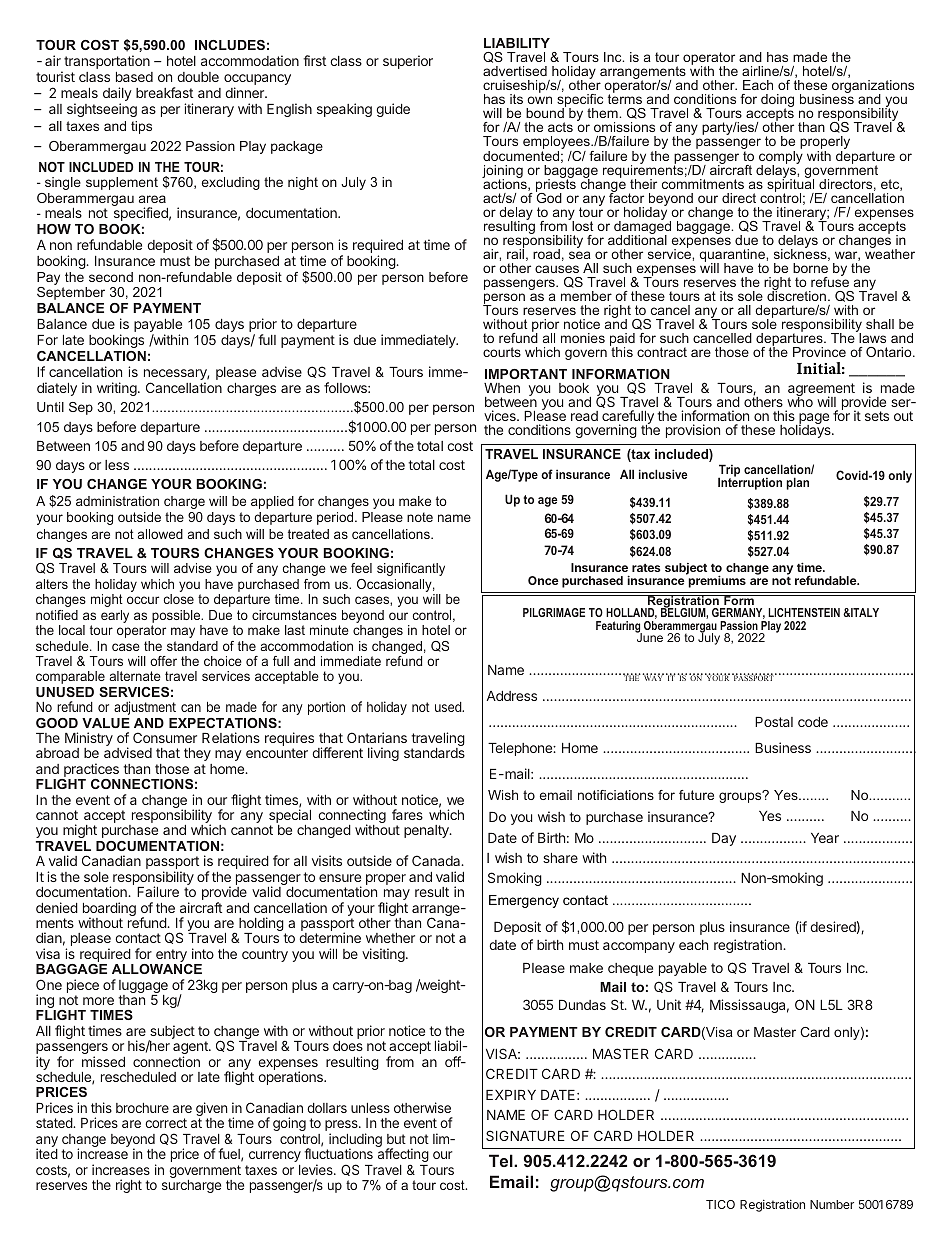  What do you see at coordinates (819, 352) in the screenshot?
I see `Province` at bounding box center [819, 352].
